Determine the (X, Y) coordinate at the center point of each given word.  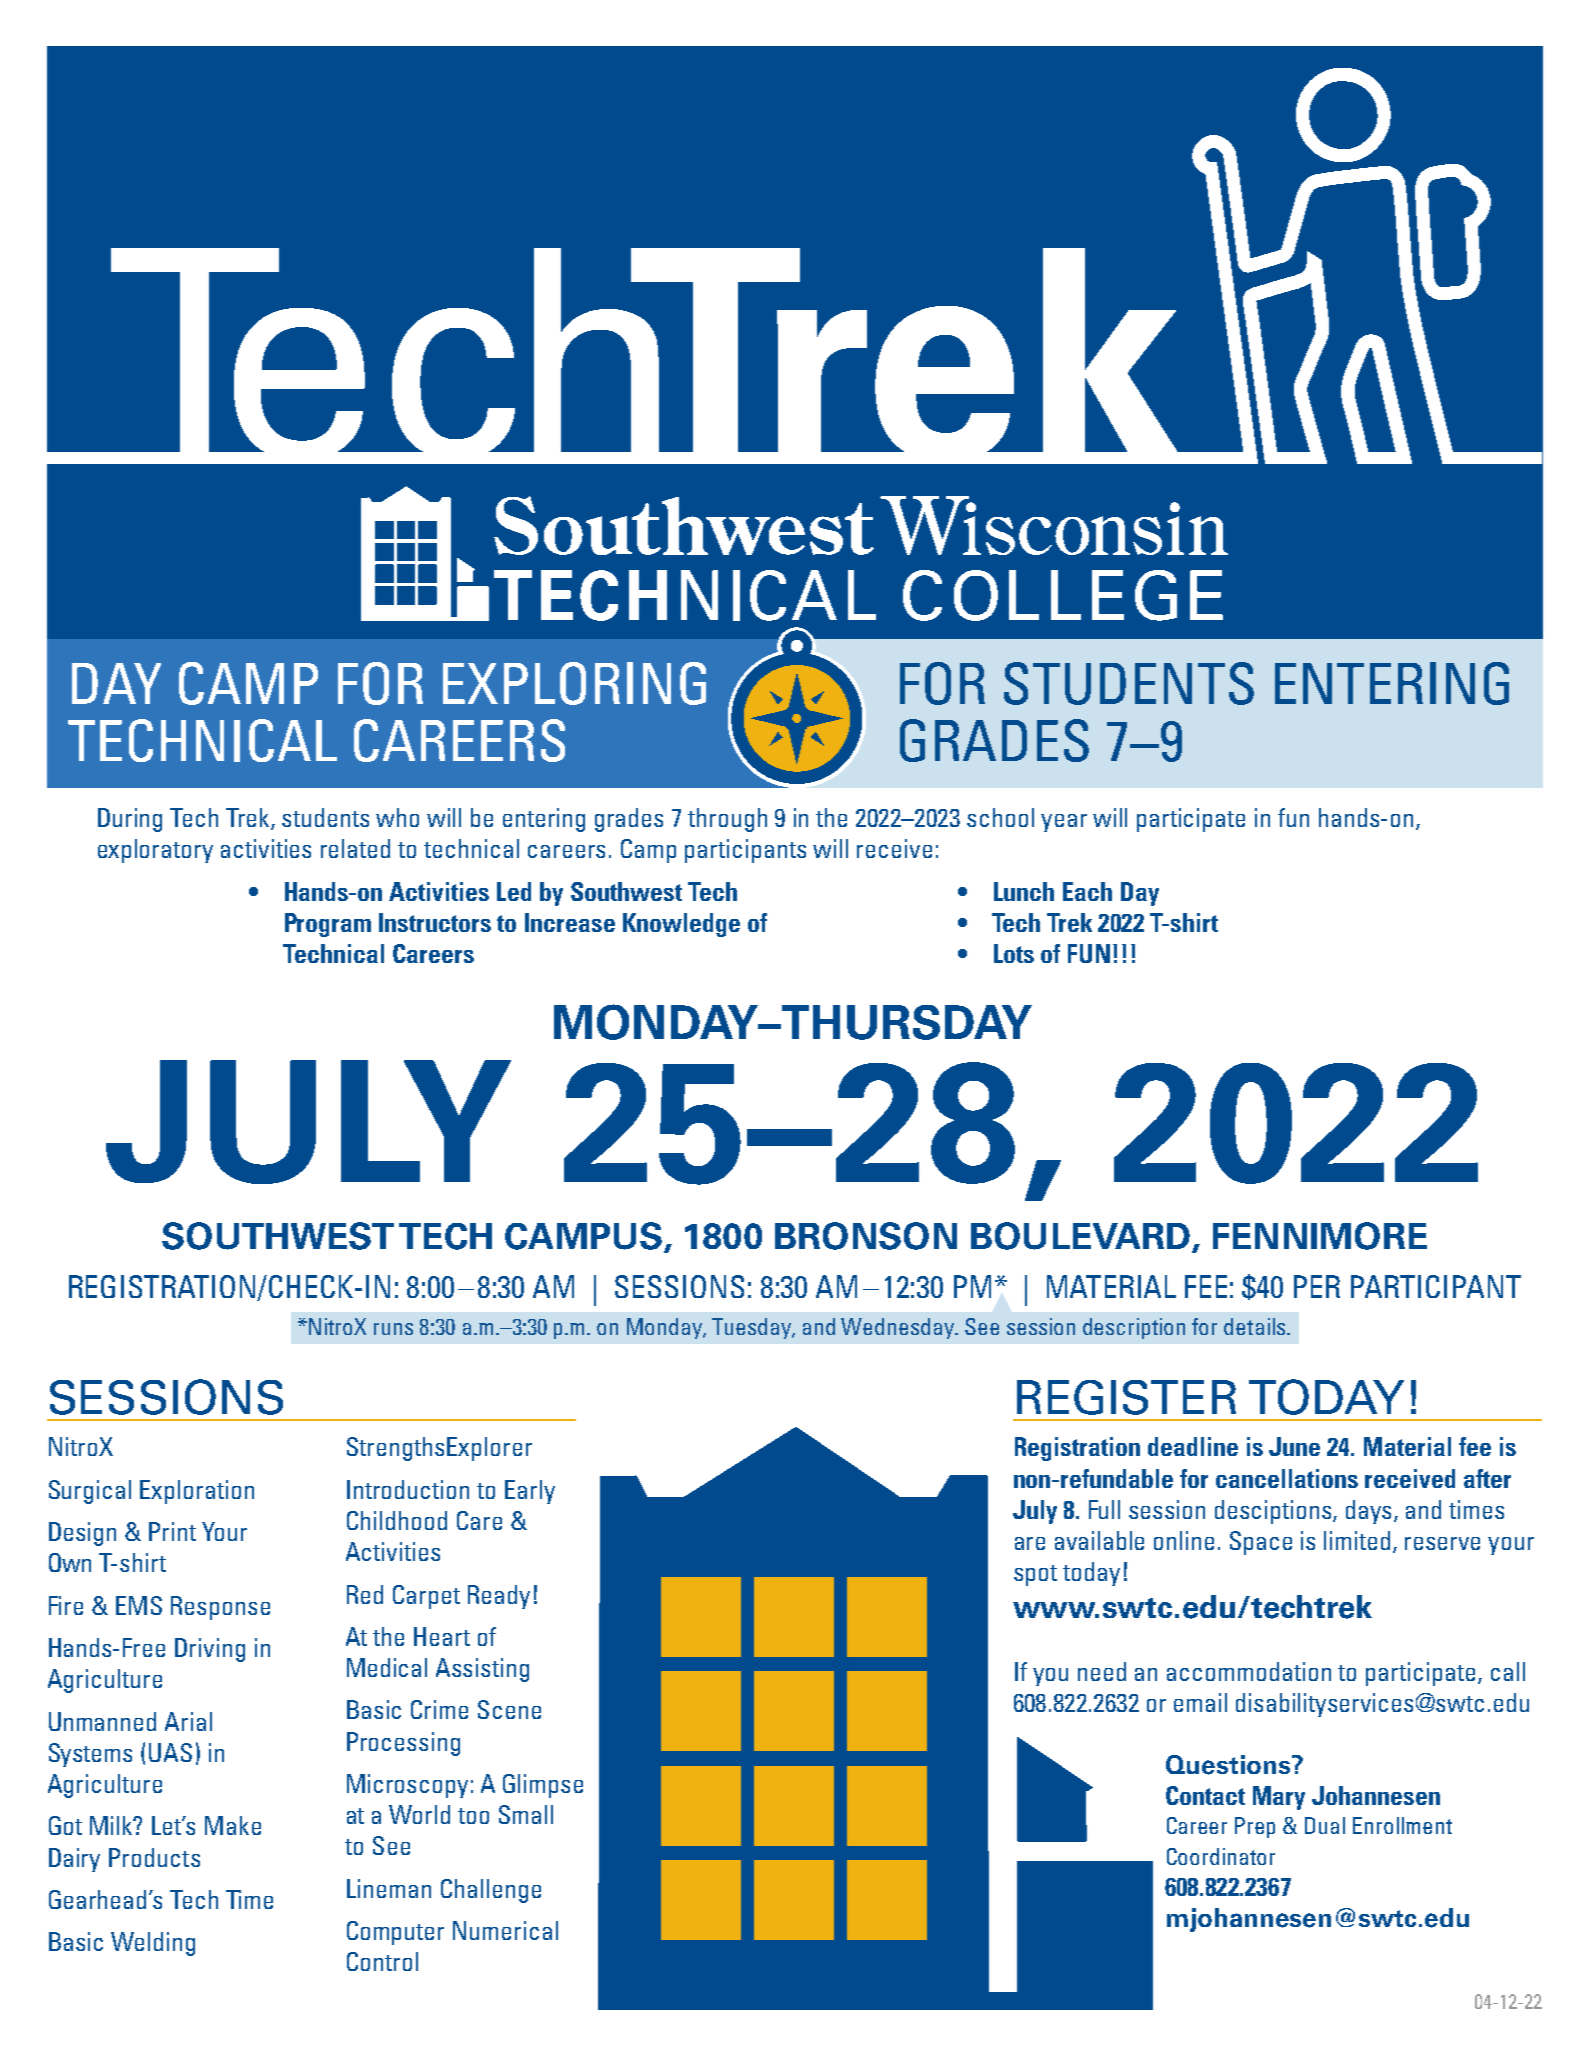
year (1064, 823)
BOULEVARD (1080, 1236)
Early (530, 1492)
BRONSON (866, 1236)
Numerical (505, 1930)
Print (172, 1531)
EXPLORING (574, 683)
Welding (153, 1944)
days (1370, 1512)
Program (328, 925)
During (130, 820)
